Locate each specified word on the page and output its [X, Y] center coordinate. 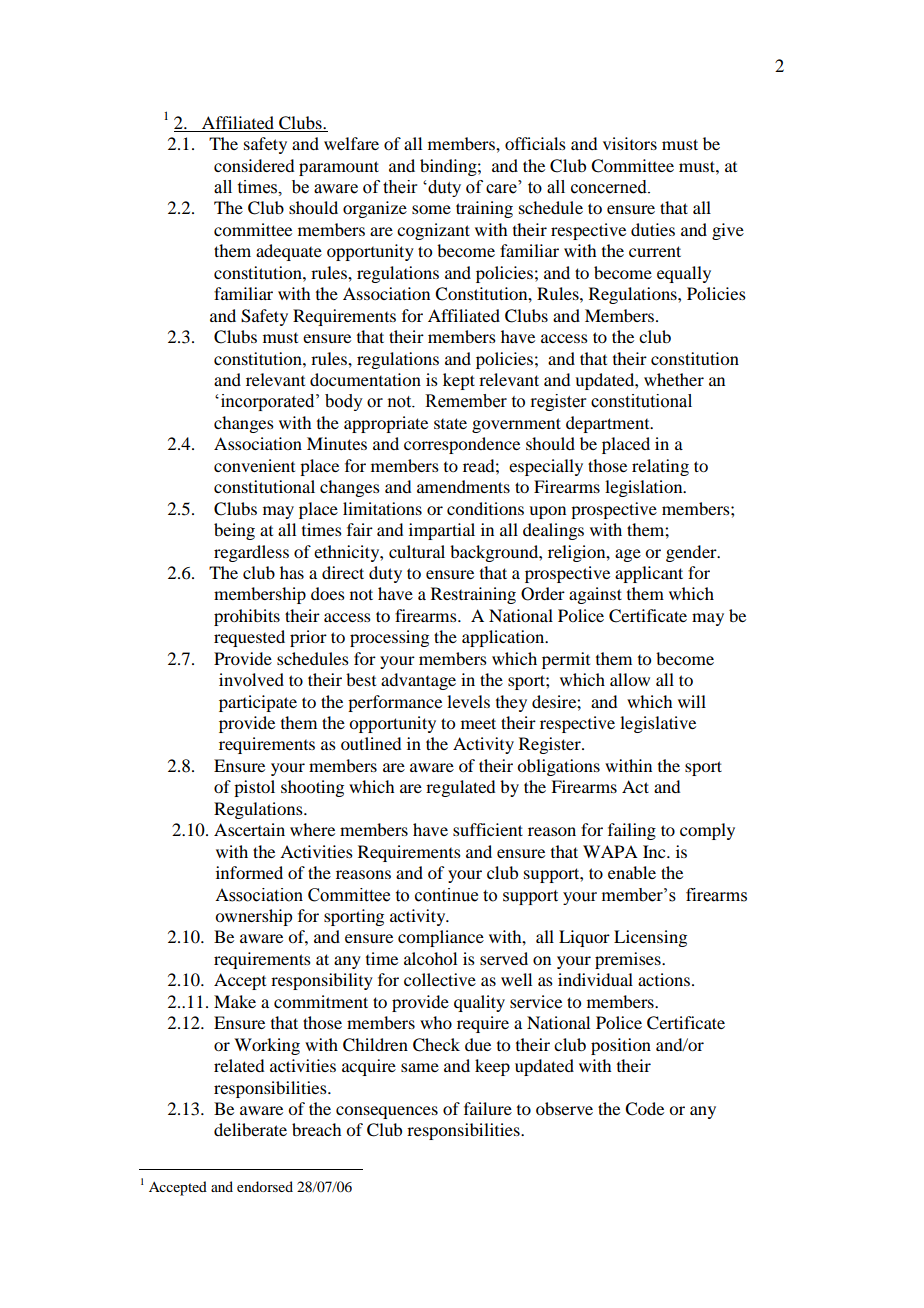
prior [308, 638]
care [501, 189]
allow [630, 679]
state [450, 423]
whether [674, 379]
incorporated [267, 402]
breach [316, 1129]
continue [446, 895]
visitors [630, 143]
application [504, 638]
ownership [253, 917]
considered [254, 165]
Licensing [650, 938]
